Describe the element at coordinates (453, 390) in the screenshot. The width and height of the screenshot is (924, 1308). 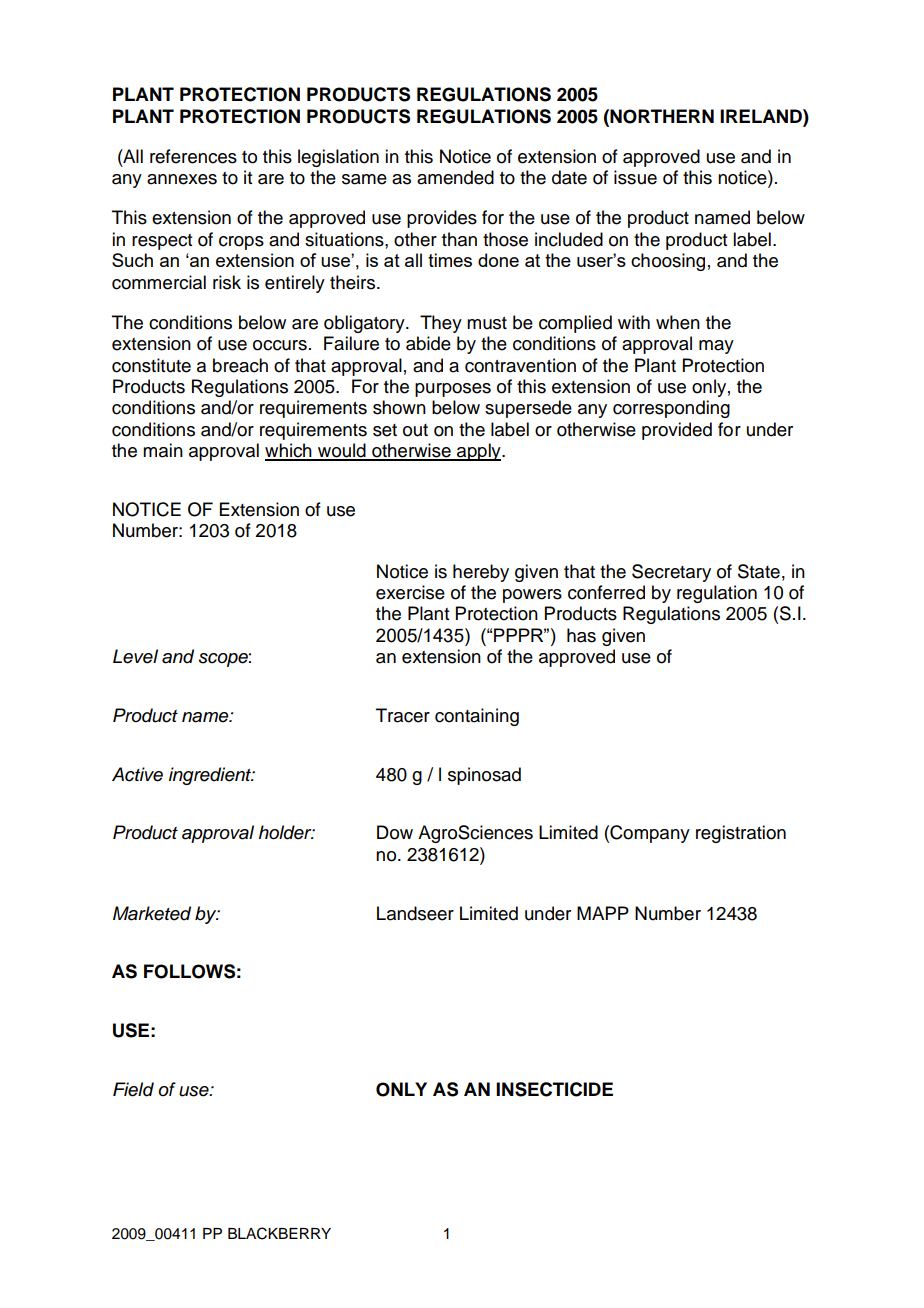
I see `purposes` at that location.
